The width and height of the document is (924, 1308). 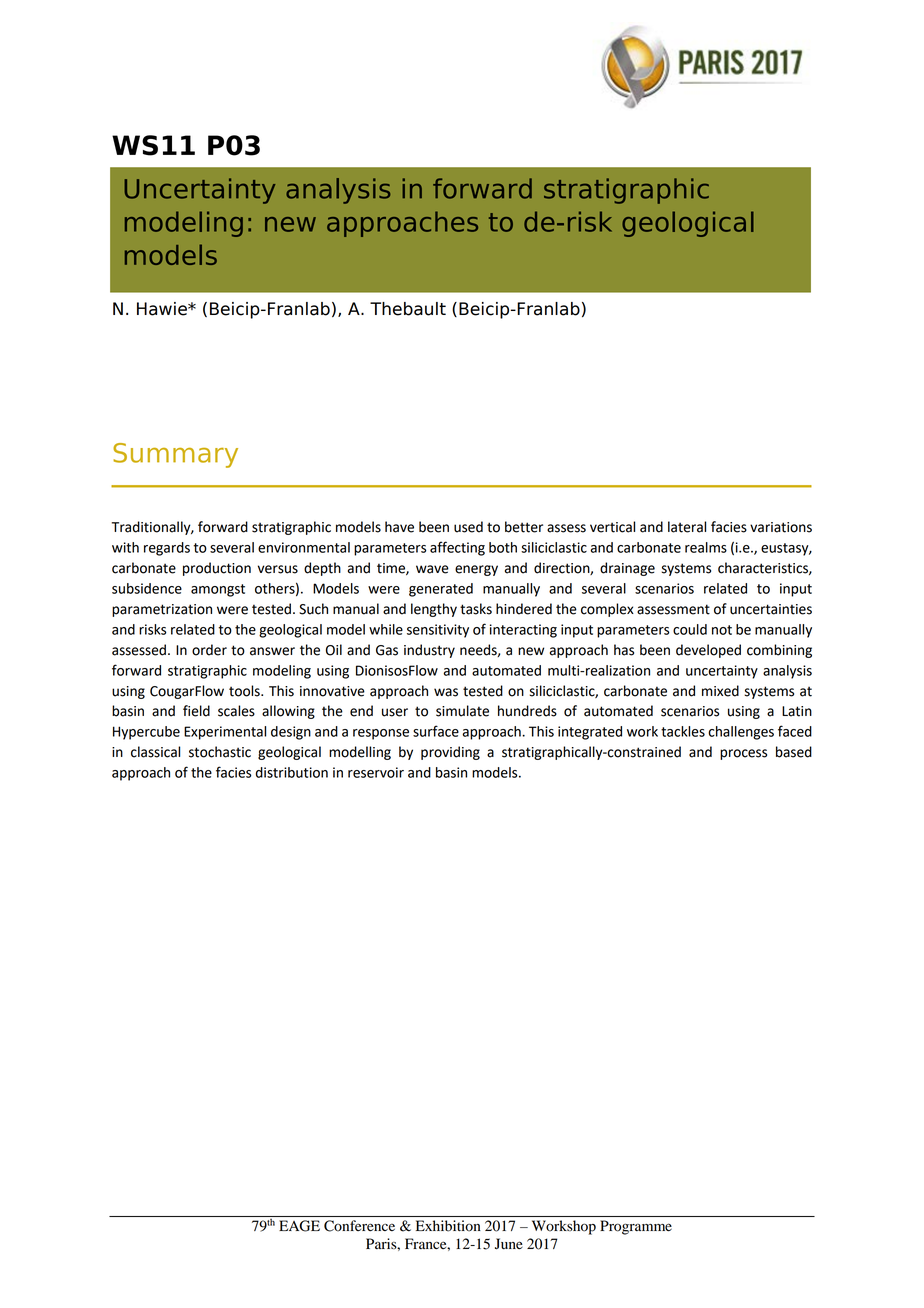 I want to click on providing, so click(x=450, y=753).
